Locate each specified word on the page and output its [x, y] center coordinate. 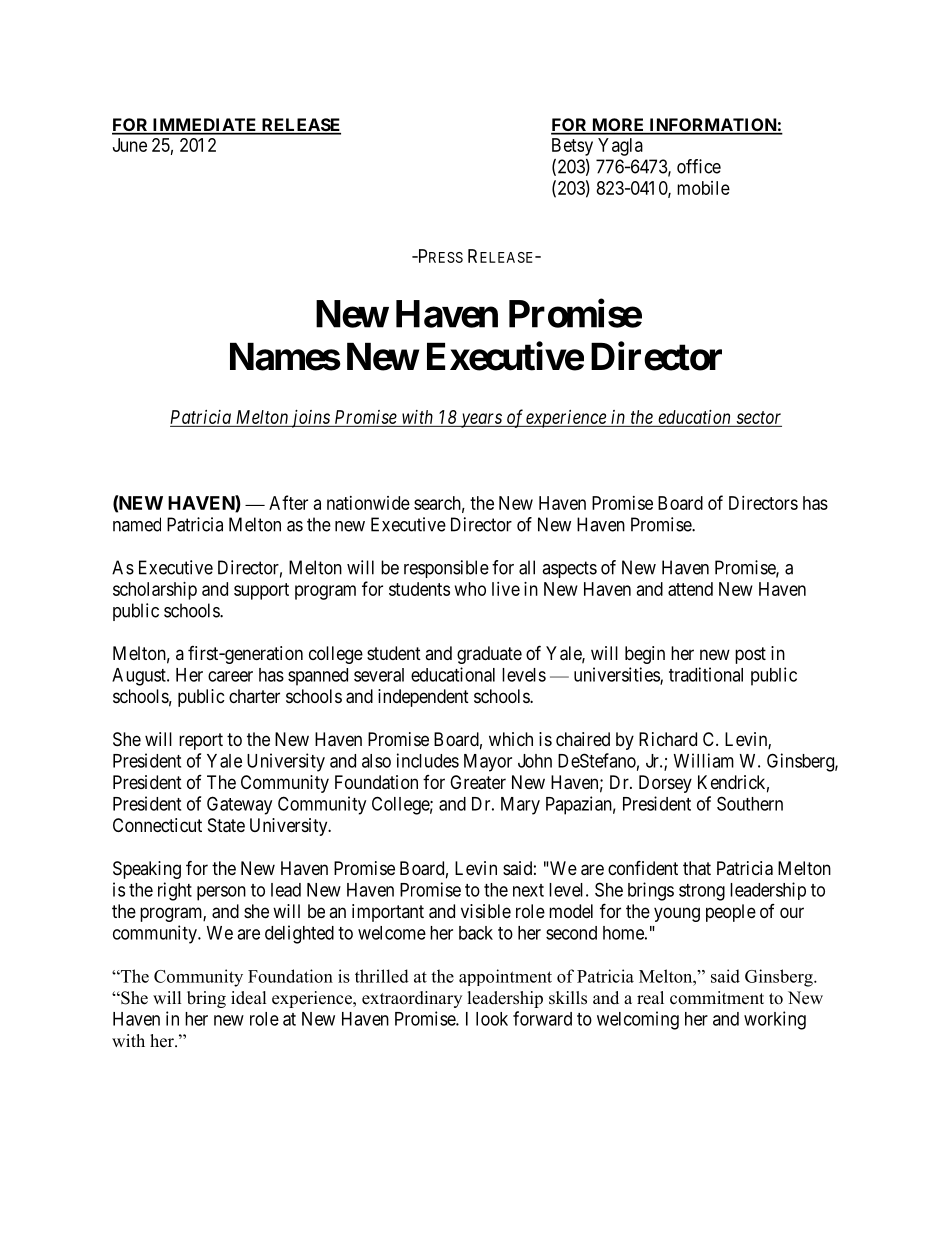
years [481, 420]
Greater [478, 782]
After [288, 502]
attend [690, 589]
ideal [249, 998]
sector [758, 417]
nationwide [368, 503]
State [226, 825]
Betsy [572, 147]
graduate [489, 655]
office [699, 166]
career [230, 676]
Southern [750, 803]
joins [310, 419]
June [130, 145]
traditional [706, 674]
